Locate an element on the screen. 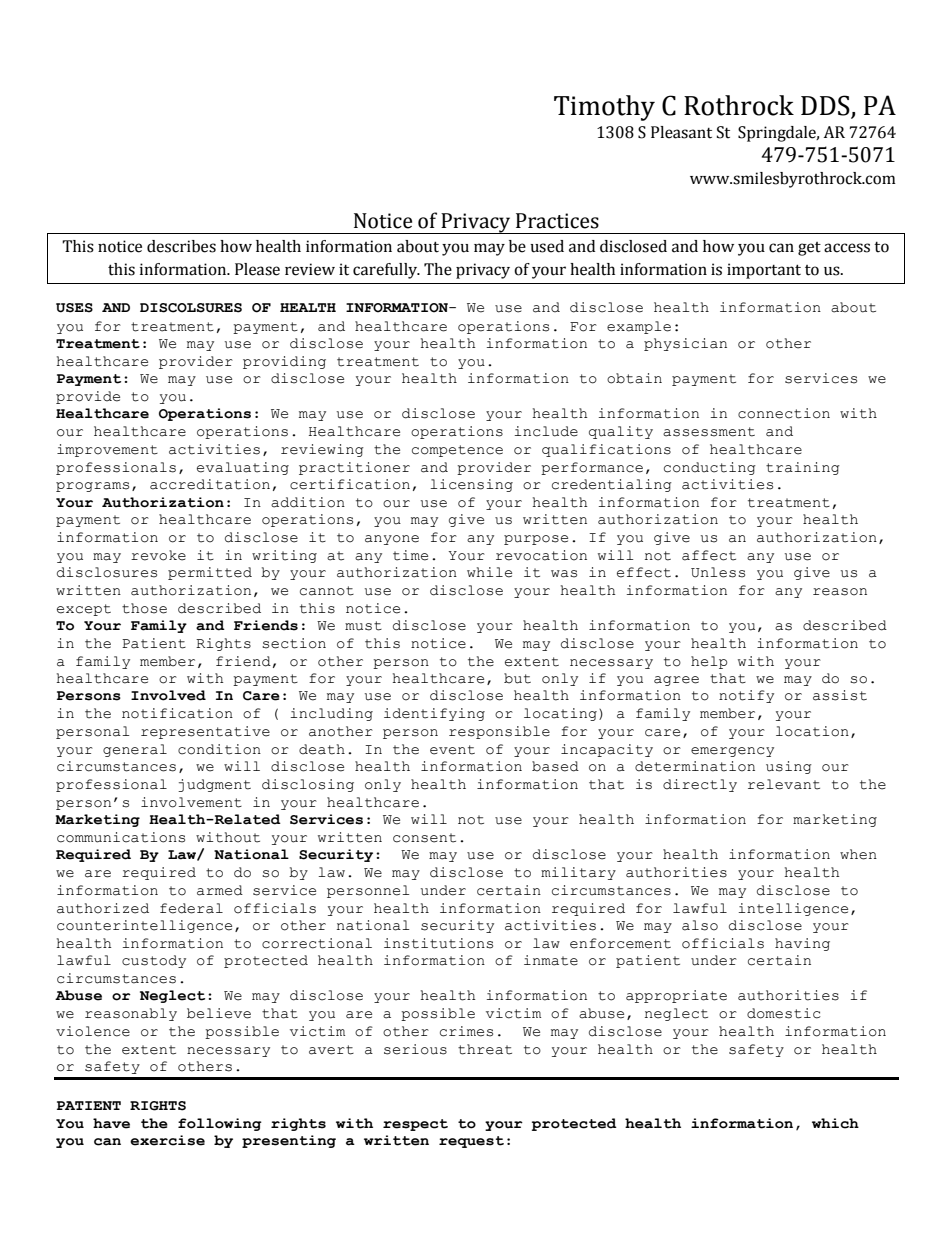 The width and height of the screenshot is (952, 1233). those is located at coordinates (144, 608).
